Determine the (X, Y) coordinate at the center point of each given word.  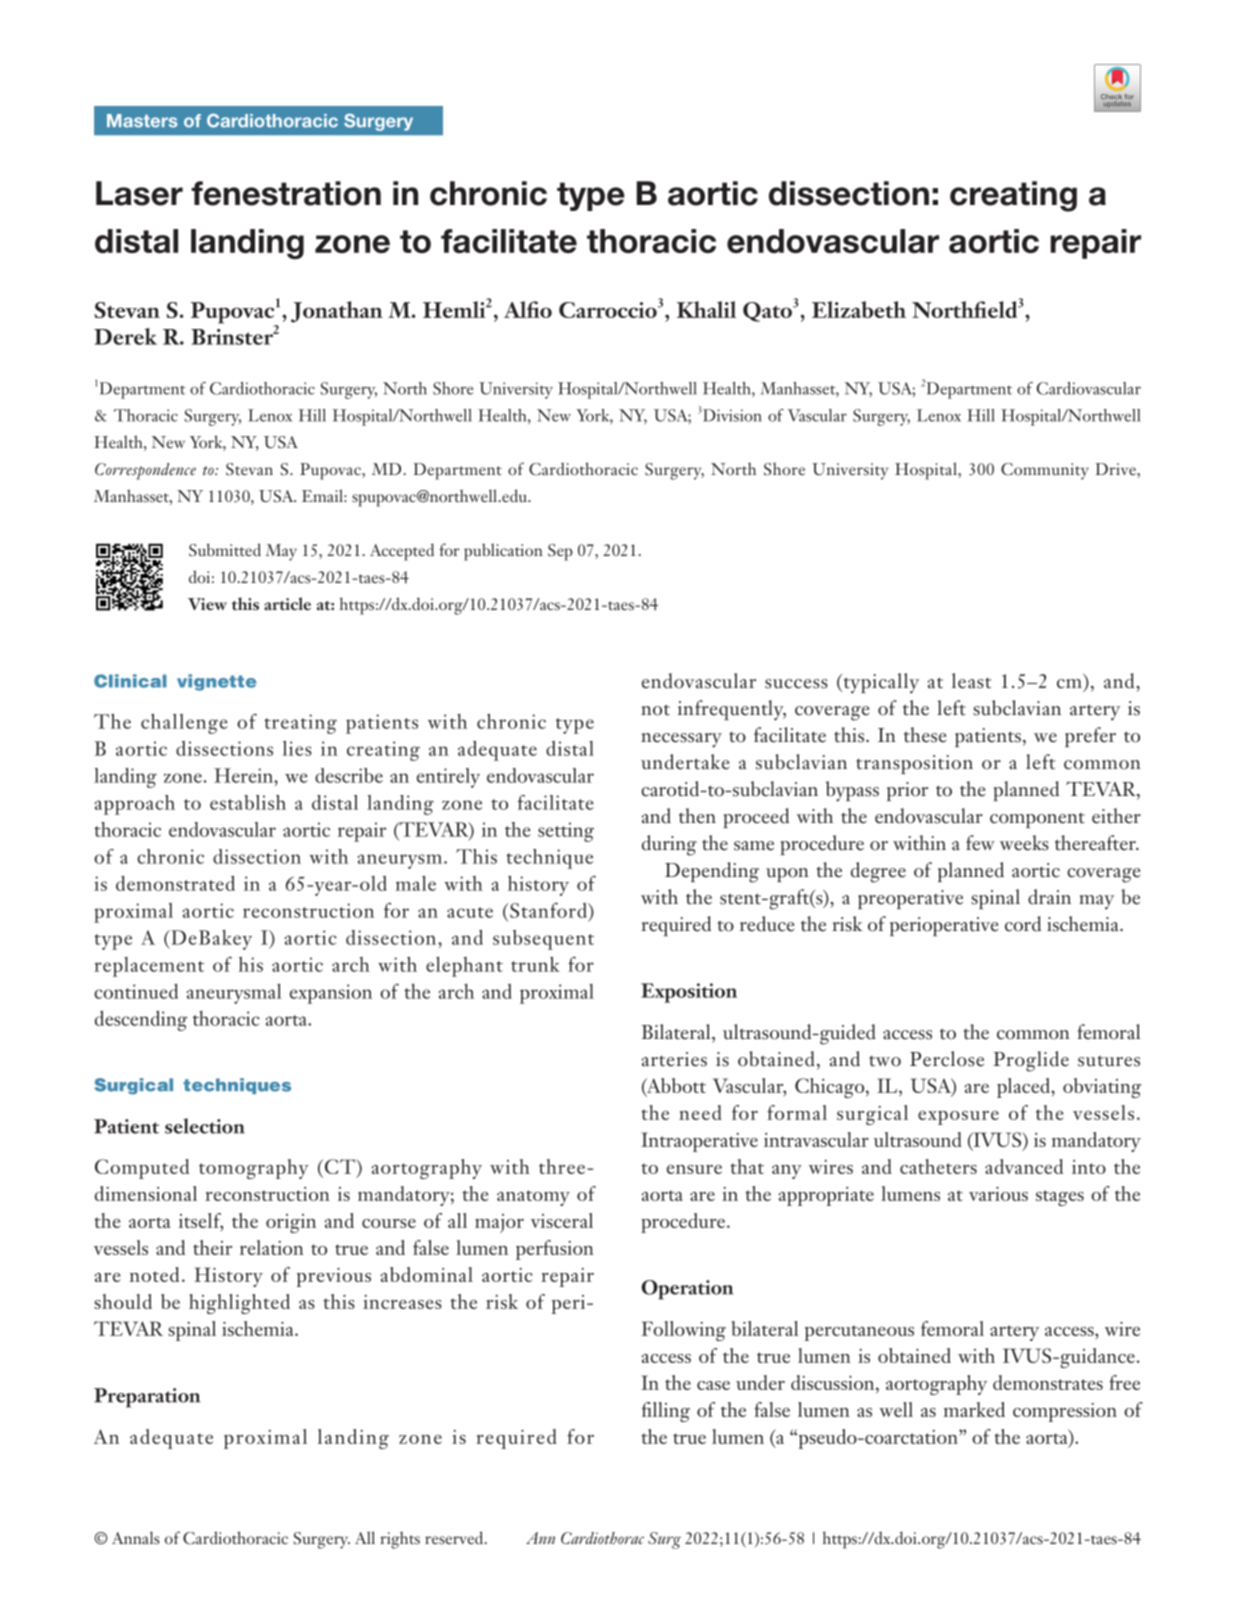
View (207, 604)
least (971, 681)
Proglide (1031, 1061)
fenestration (286, 193)
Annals (136, 1538)
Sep (560, 552)
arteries (674, 1059)
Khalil (706, 309)
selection (205, 1126)
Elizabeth (859, 309)
